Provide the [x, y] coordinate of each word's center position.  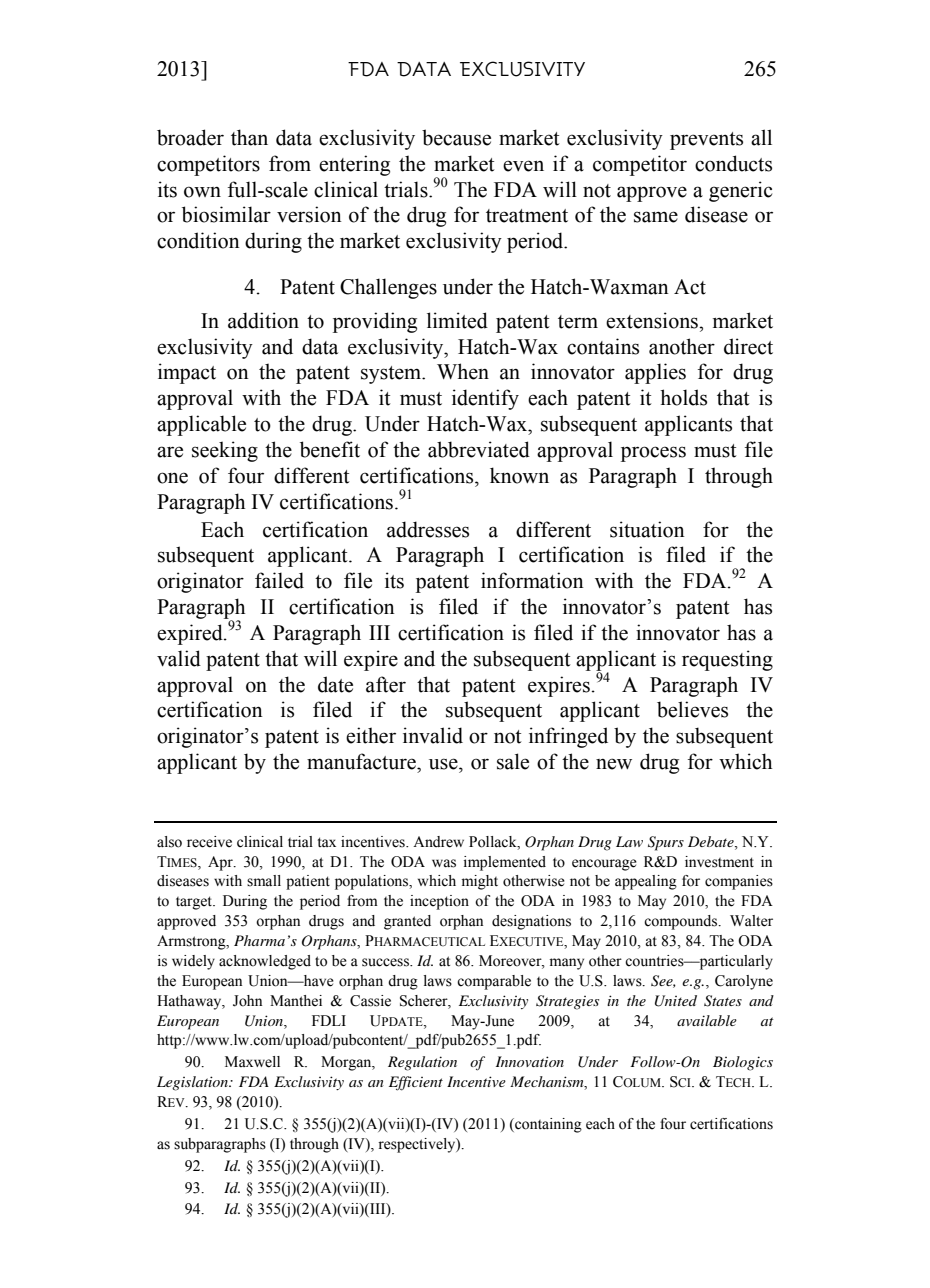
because [456, 137]
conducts [733, 163]
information [532, 580]
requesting [727, 660]
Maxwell [252, 1062]
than [249, 137]
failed [279, 580]
